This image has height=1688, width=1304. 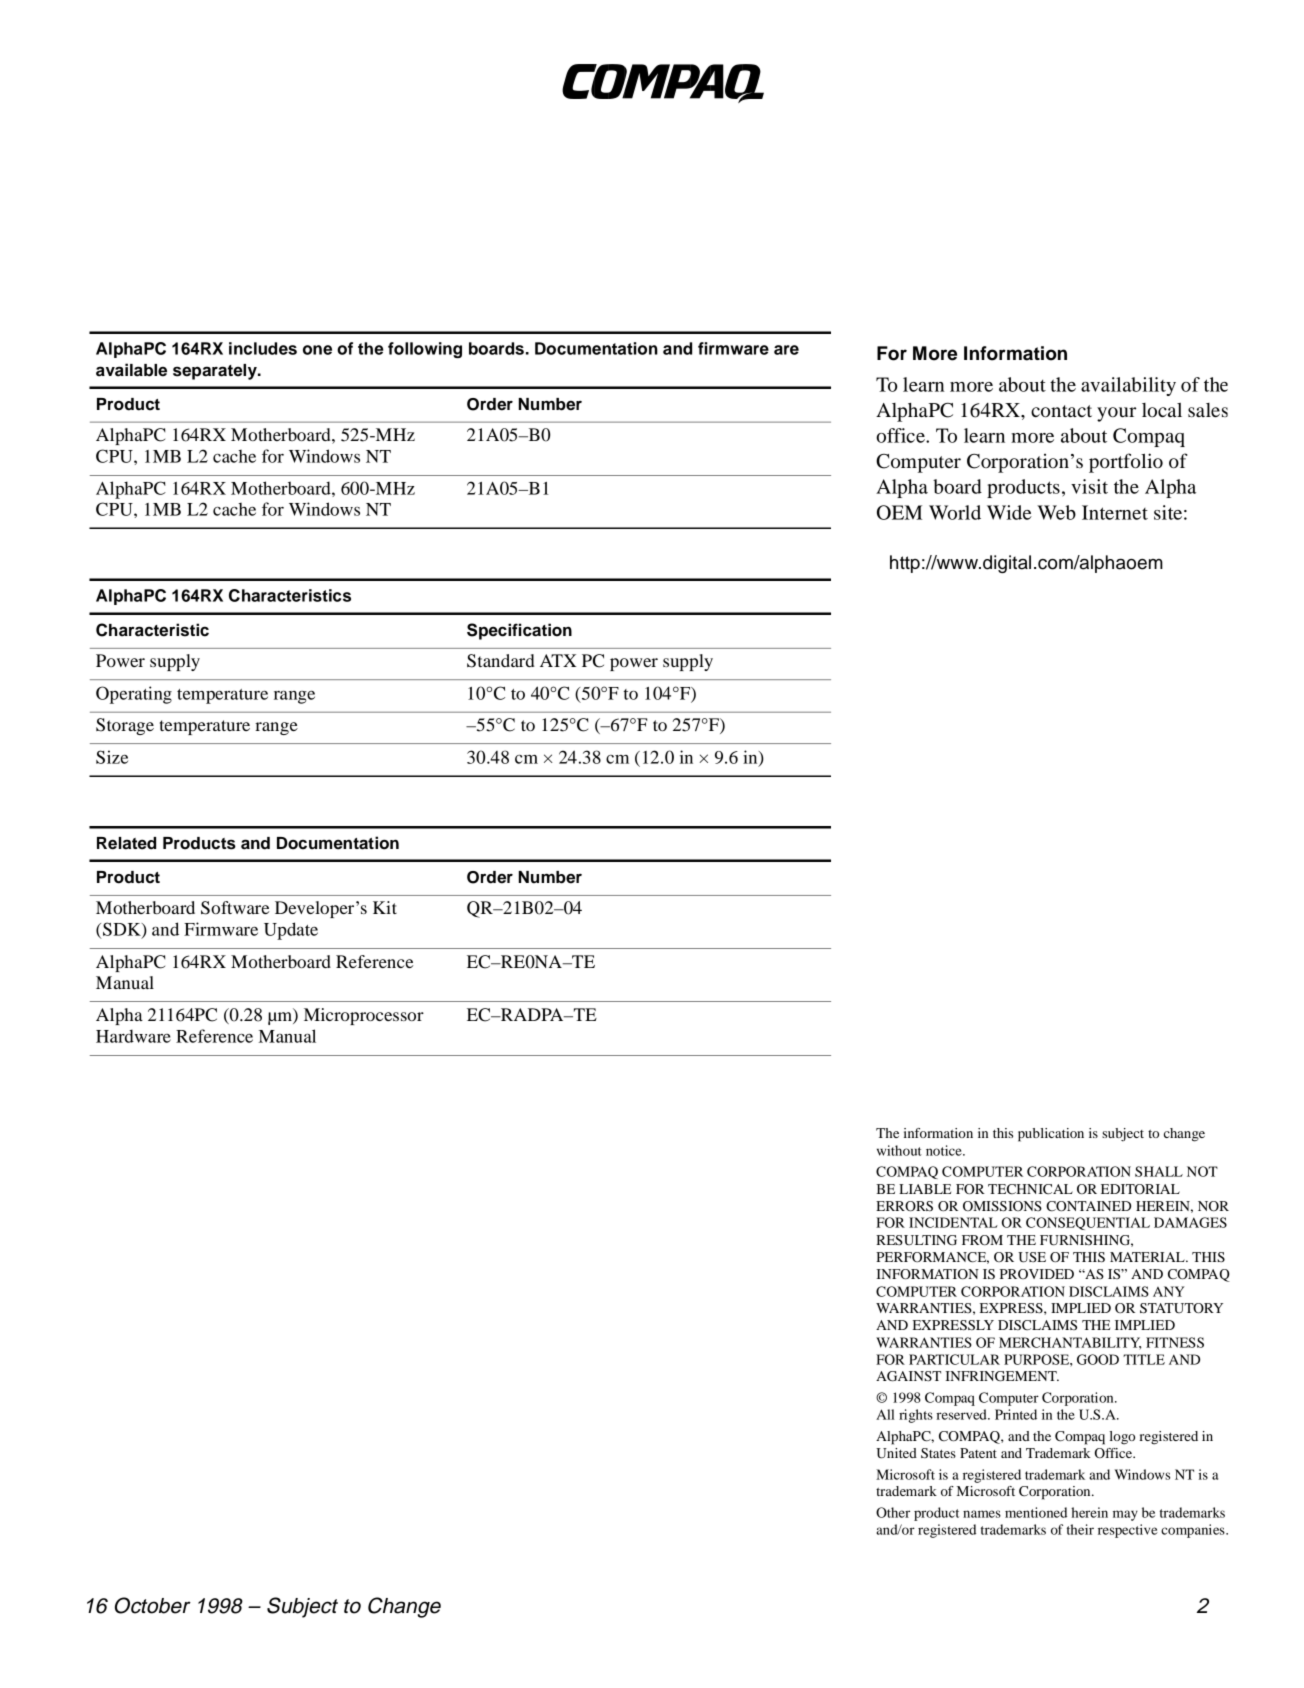 I want to click on following, so click(x=425, y=350).
